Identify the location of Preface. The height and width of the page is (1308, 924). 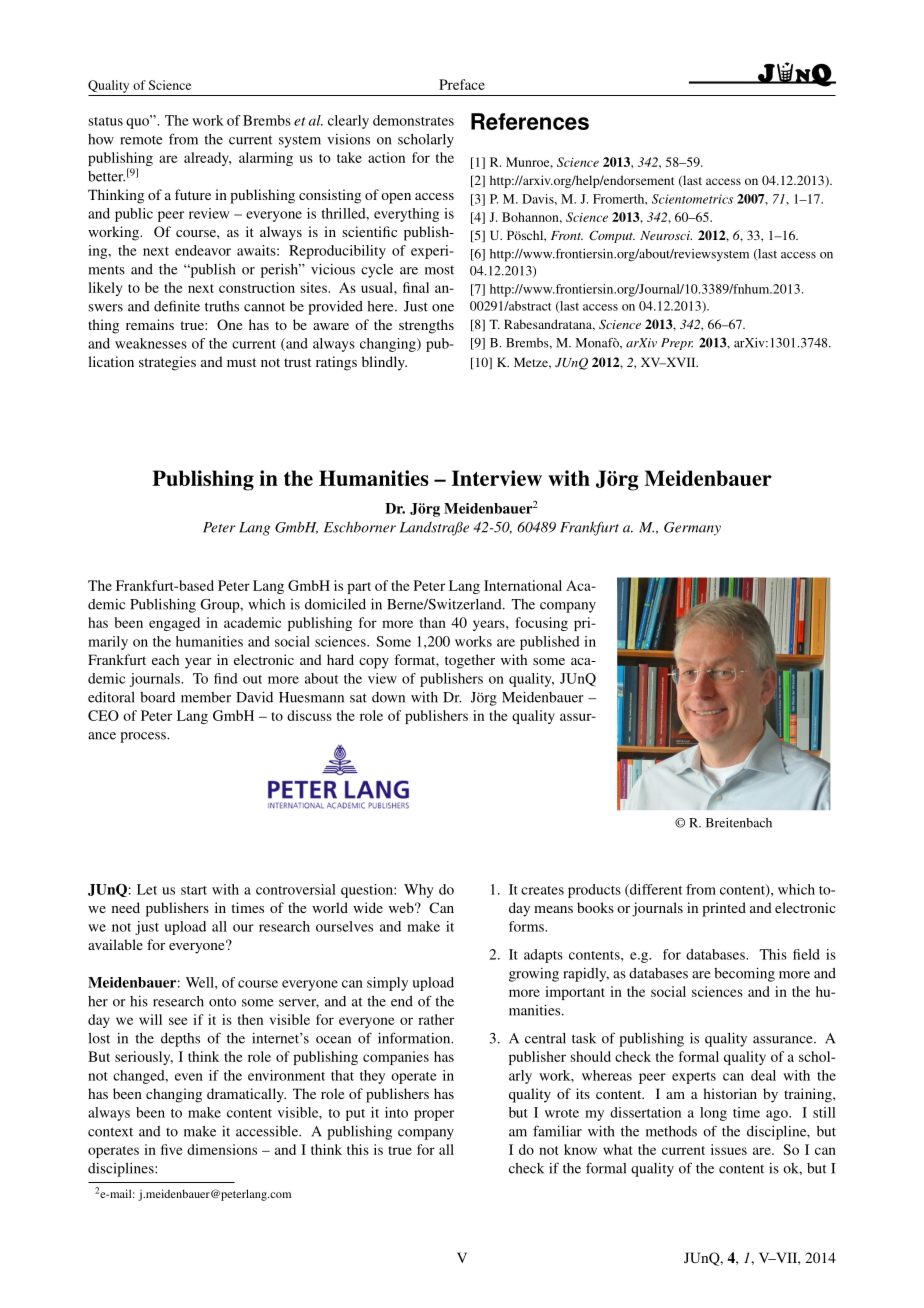
(462, 84).
